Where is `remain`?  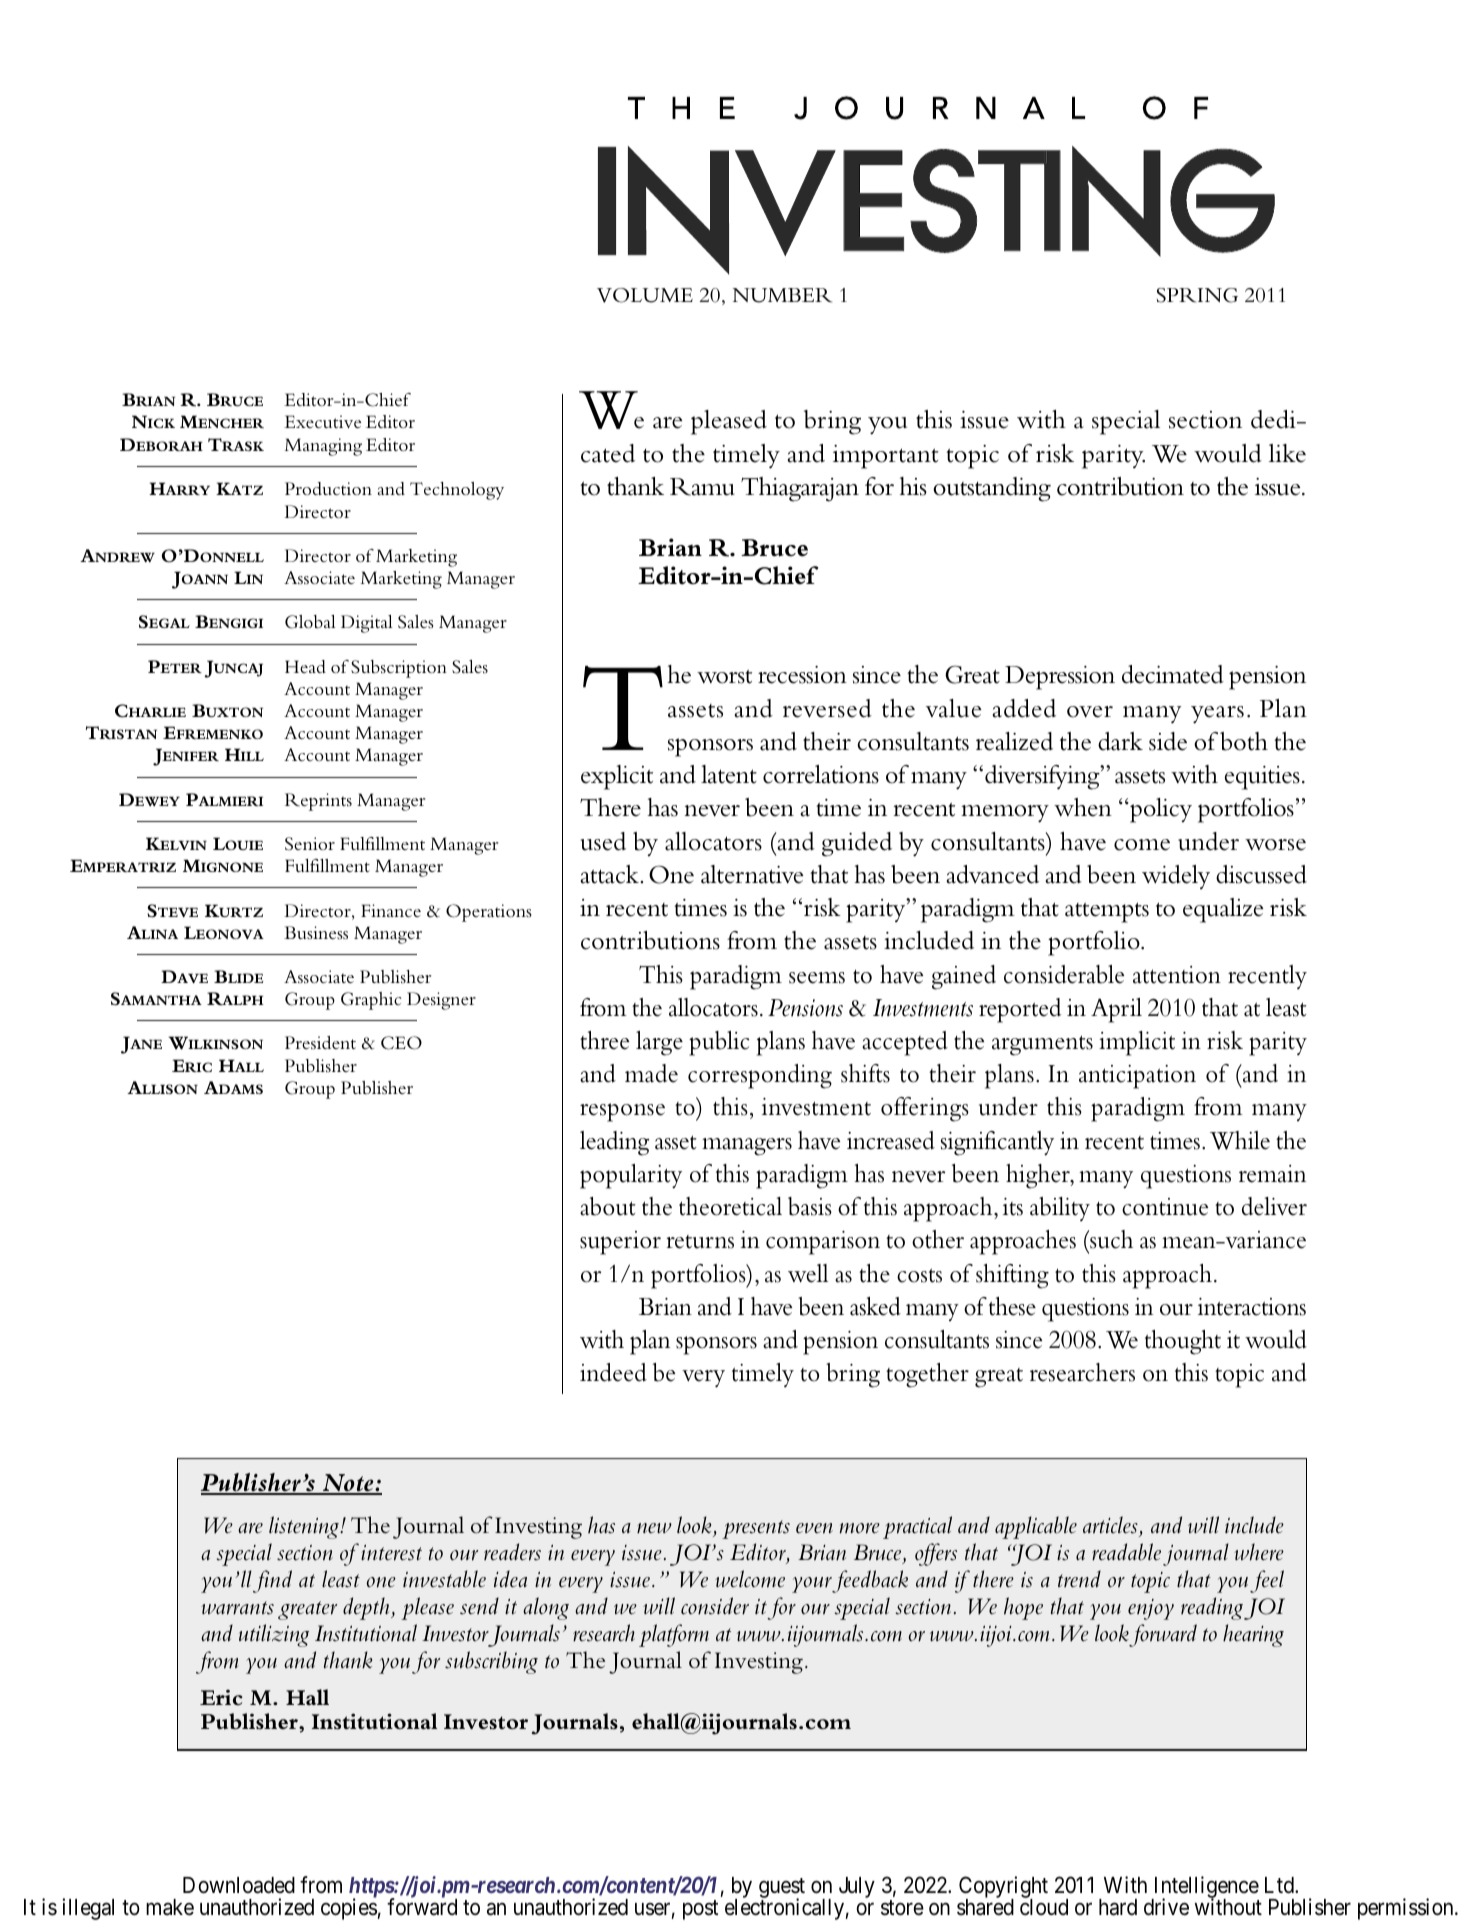 remain is located at coordinates (1272, 1174).
